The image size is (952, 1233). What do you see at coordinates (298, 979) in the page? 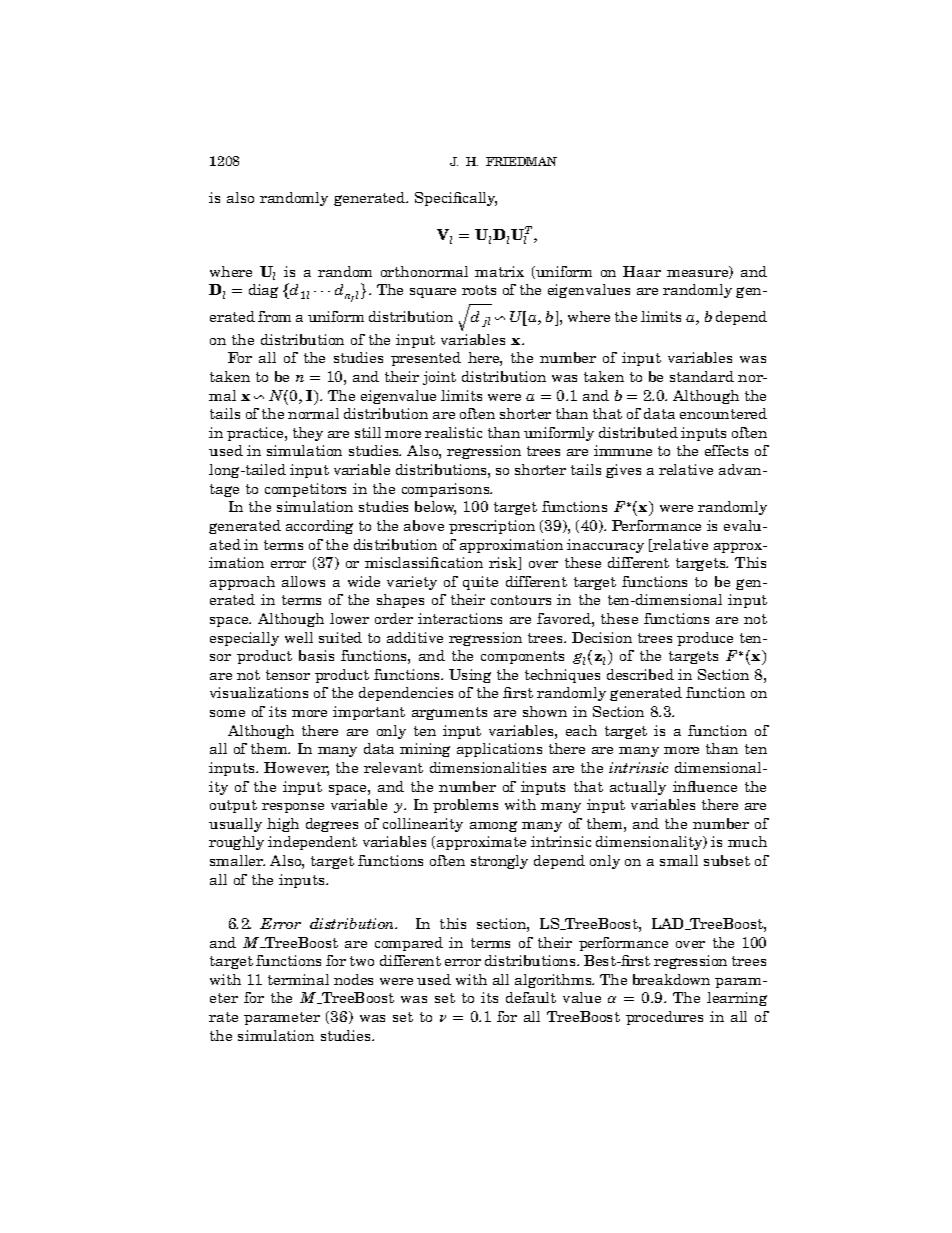
I see `terminal` at bounding box center [298, 979].
